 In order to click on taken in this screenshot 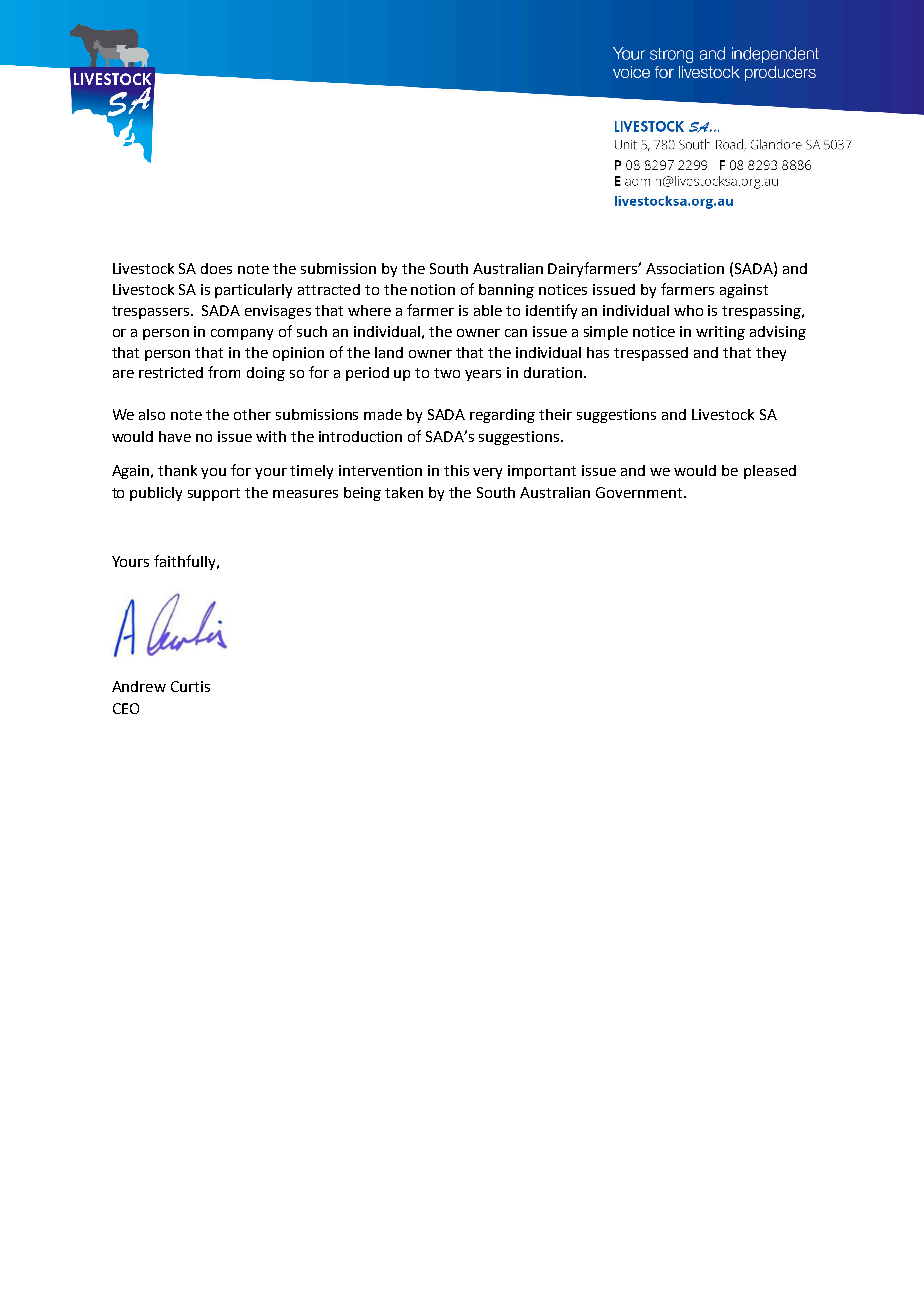, I will do `click(404, 492)`.
